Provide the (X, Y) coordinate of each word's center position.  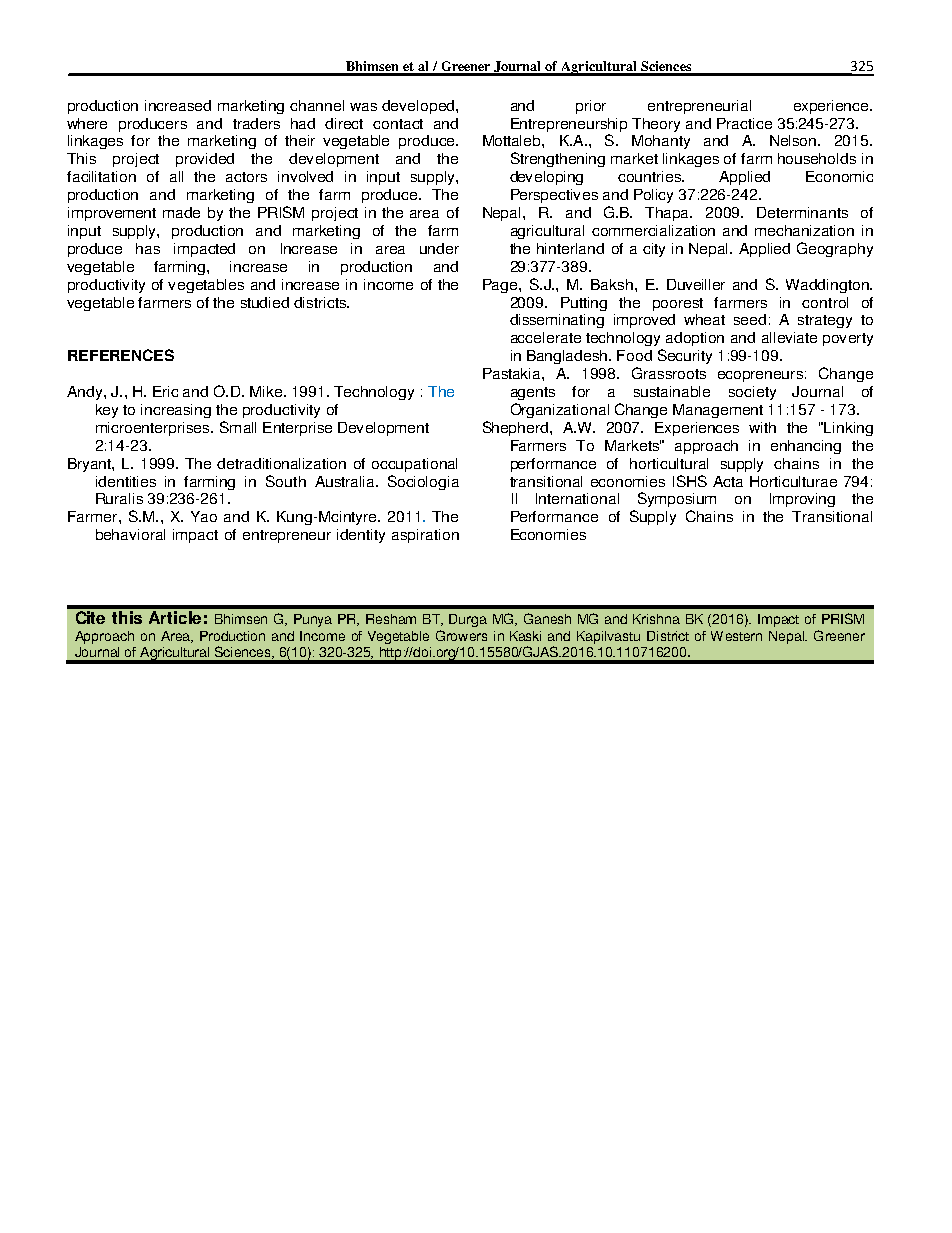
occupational (414, 465)
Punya (313, 620)
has (148, 248)
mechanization (804, 230)
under (439, 248)
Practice (744, 123)
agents (533, 393)
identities (126, 481)
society (752, 393)
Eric (165, 391)
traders (256, 123)
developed (418, 107)
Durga (468, 620)
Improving (802, 500)
